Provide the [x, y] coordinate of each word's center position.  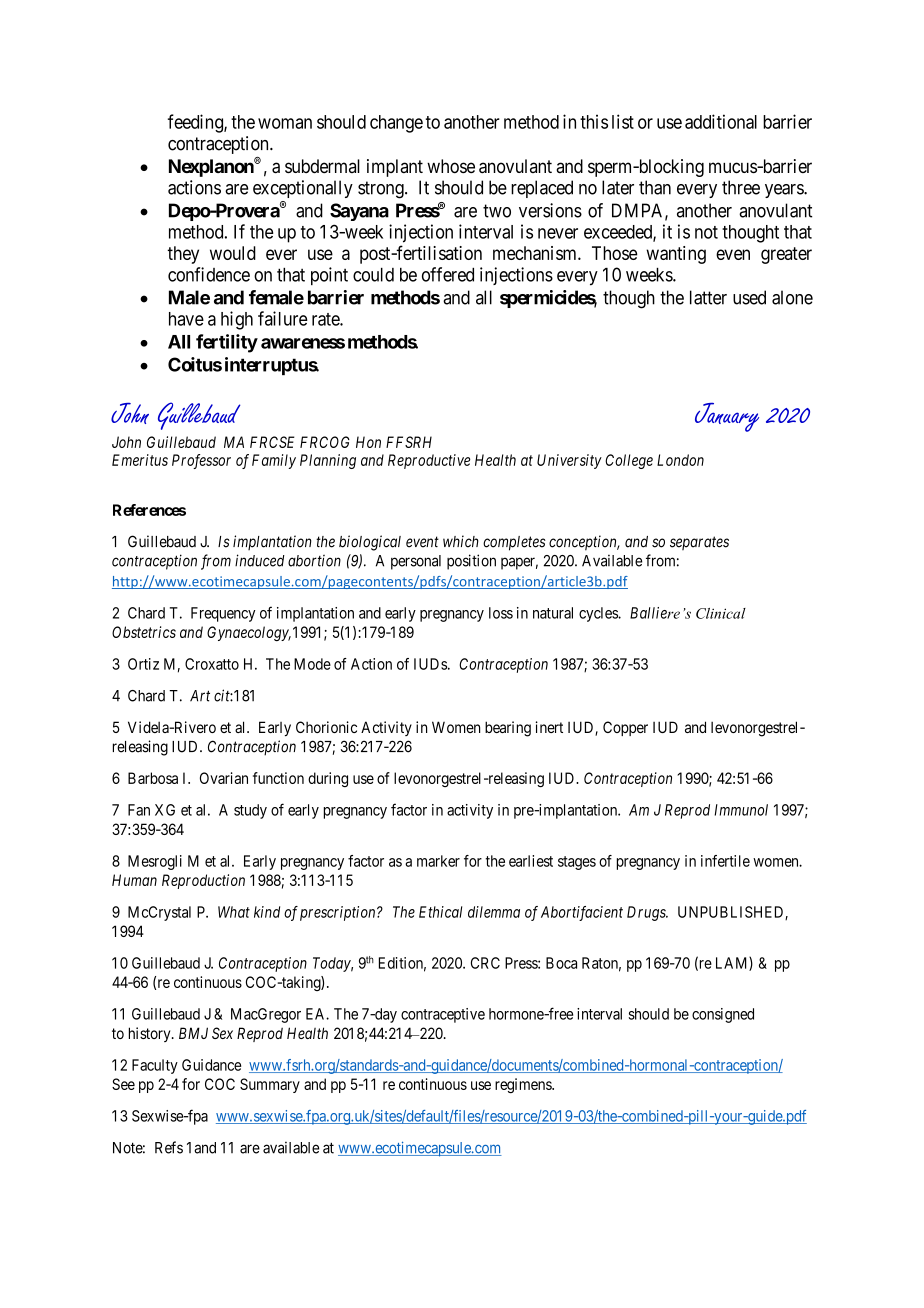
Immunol [741, 810]
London [680, 460]
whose [451, 166]
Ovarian [224, 778]
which [461, 541]
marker [438, 861]
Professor [201, 461]
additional [721, 121]
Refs [169, 1147]
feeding [196, 123]
